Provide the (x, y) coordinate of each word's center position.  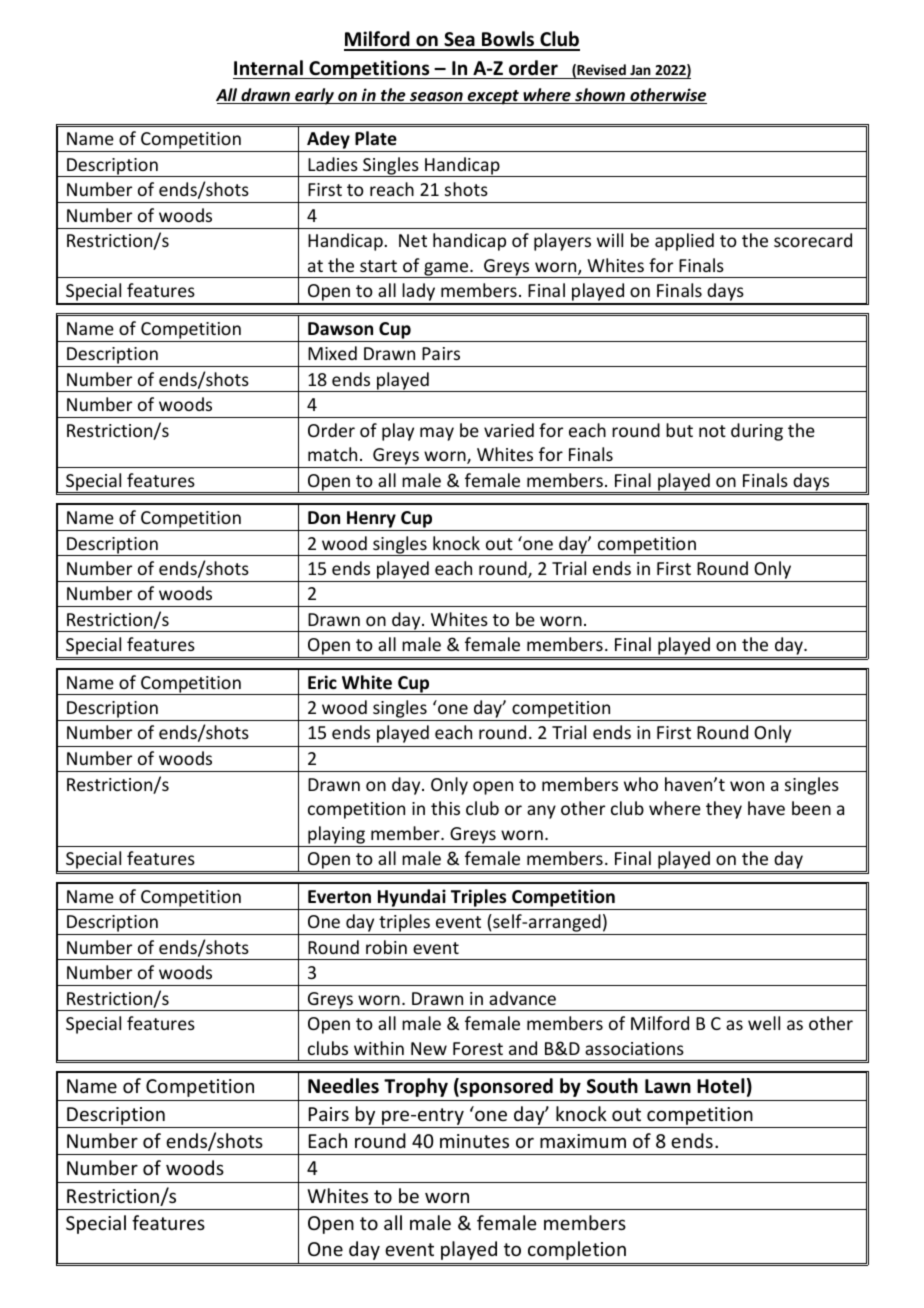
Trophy (416, 1087)
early (314, 96)
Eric (322, 682)
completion (577, 1250)
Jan (640, 70)
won (747, 786)
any (541, 812)
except (493, 97)
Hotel (721, 1086)
